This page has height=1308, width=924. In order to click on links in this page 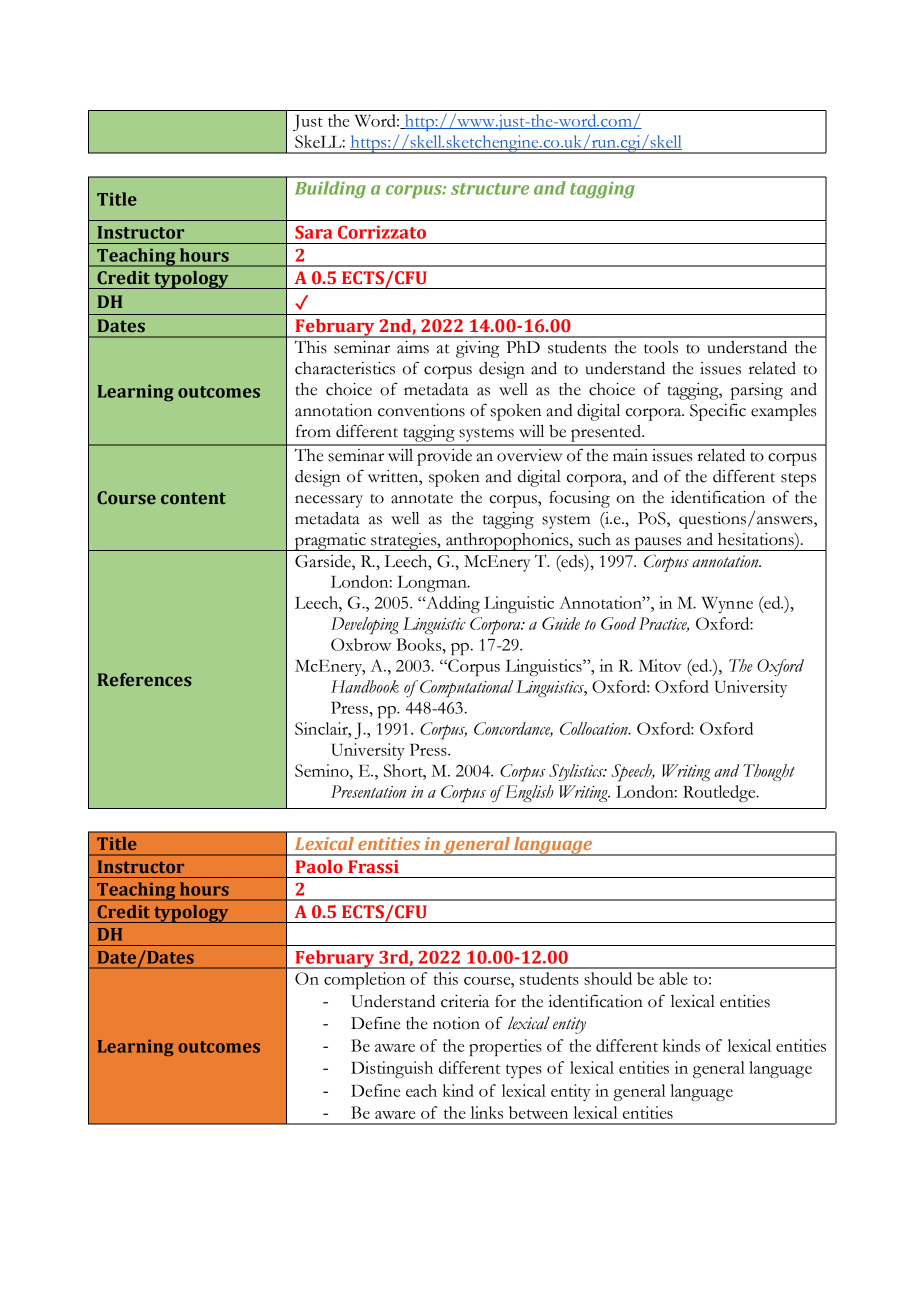, I will do `click(487, 1112)`.
